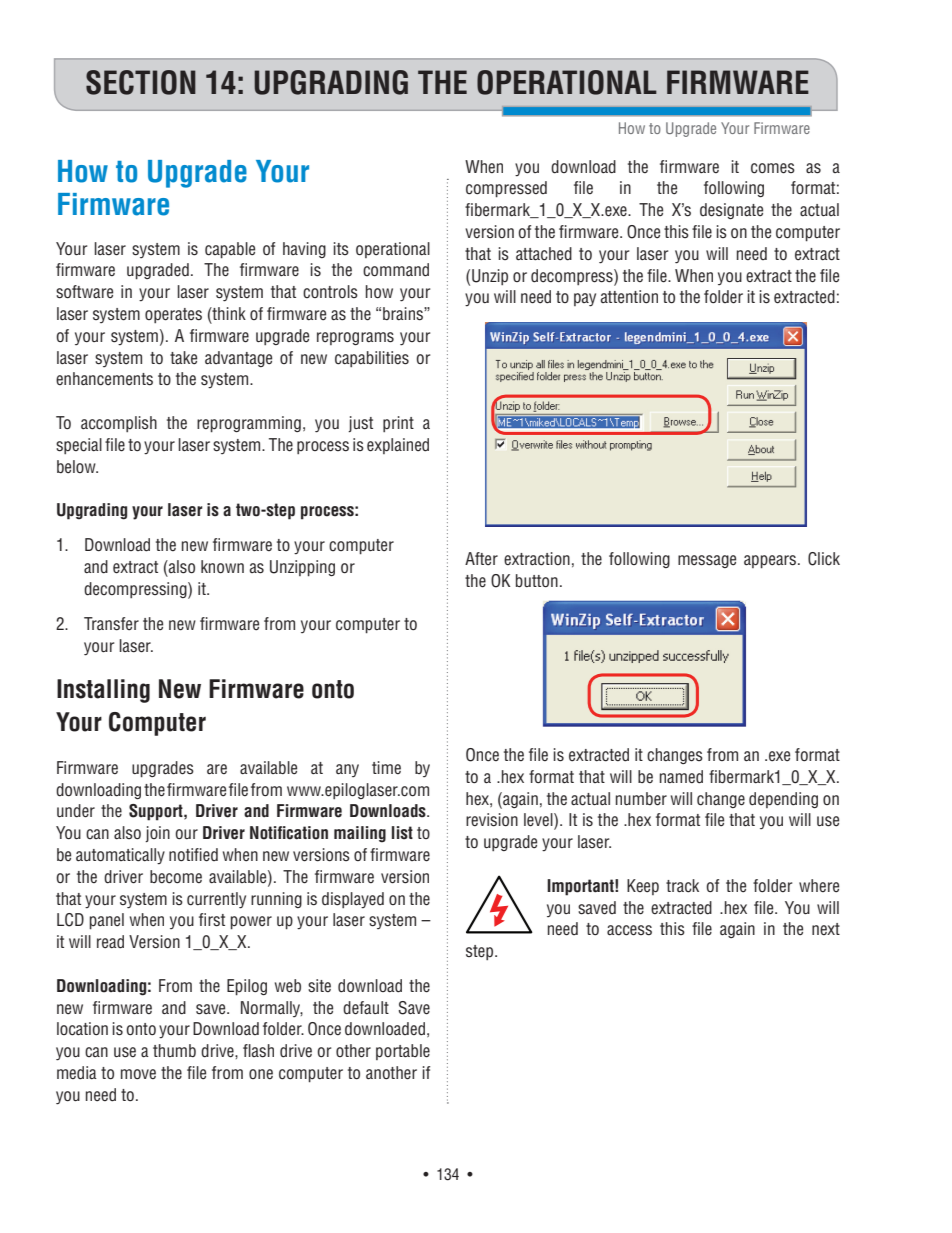 Image resolution: width=952 pixels, height=1233 pixels. What do you see at coordinates (119, 424) in the document?
I see `accomplish` at bounding box center [119, 424].
